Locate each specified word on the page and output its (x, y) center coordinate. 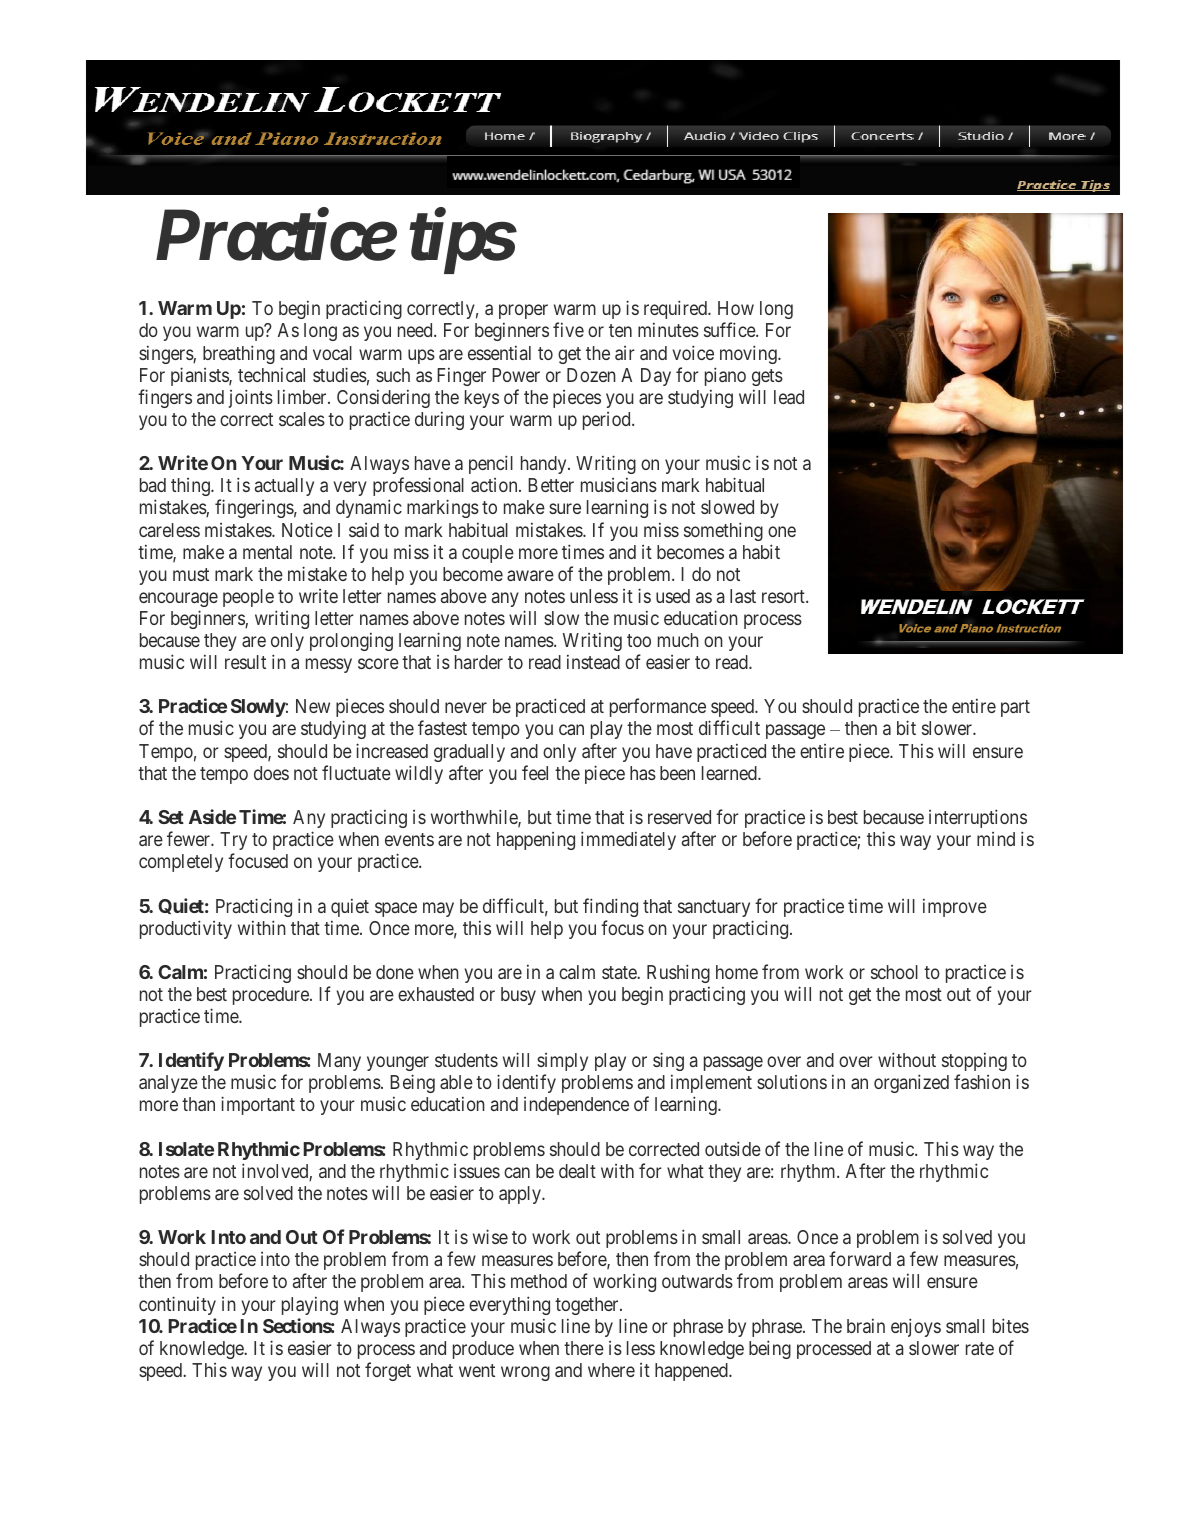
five (568, 329)
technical (271, 374)
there (584, 1348)
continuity (177, 1305)
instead (593, 661)
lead (789, 397)
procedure (272, 996)
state (620, 972)
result (245, 662)
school (894, 972)
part (1015, 708)
